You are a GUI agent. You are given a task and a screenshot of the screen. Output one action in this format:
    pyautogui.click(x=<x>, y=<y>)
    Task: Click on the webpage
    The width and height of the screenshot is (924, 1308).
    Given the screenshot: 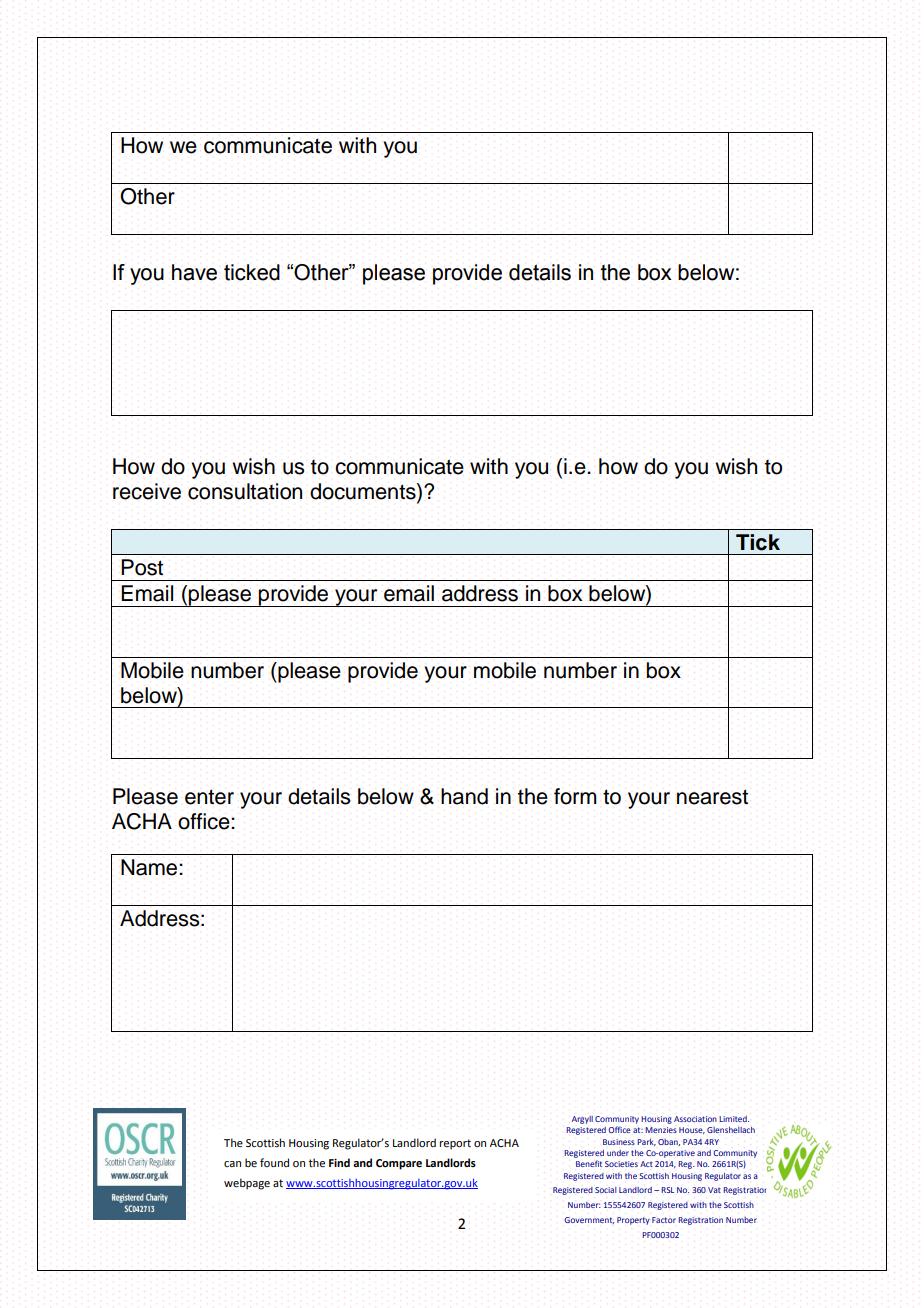 What is the action you would take?
    pyautogui.click(x=247, y=1184)
